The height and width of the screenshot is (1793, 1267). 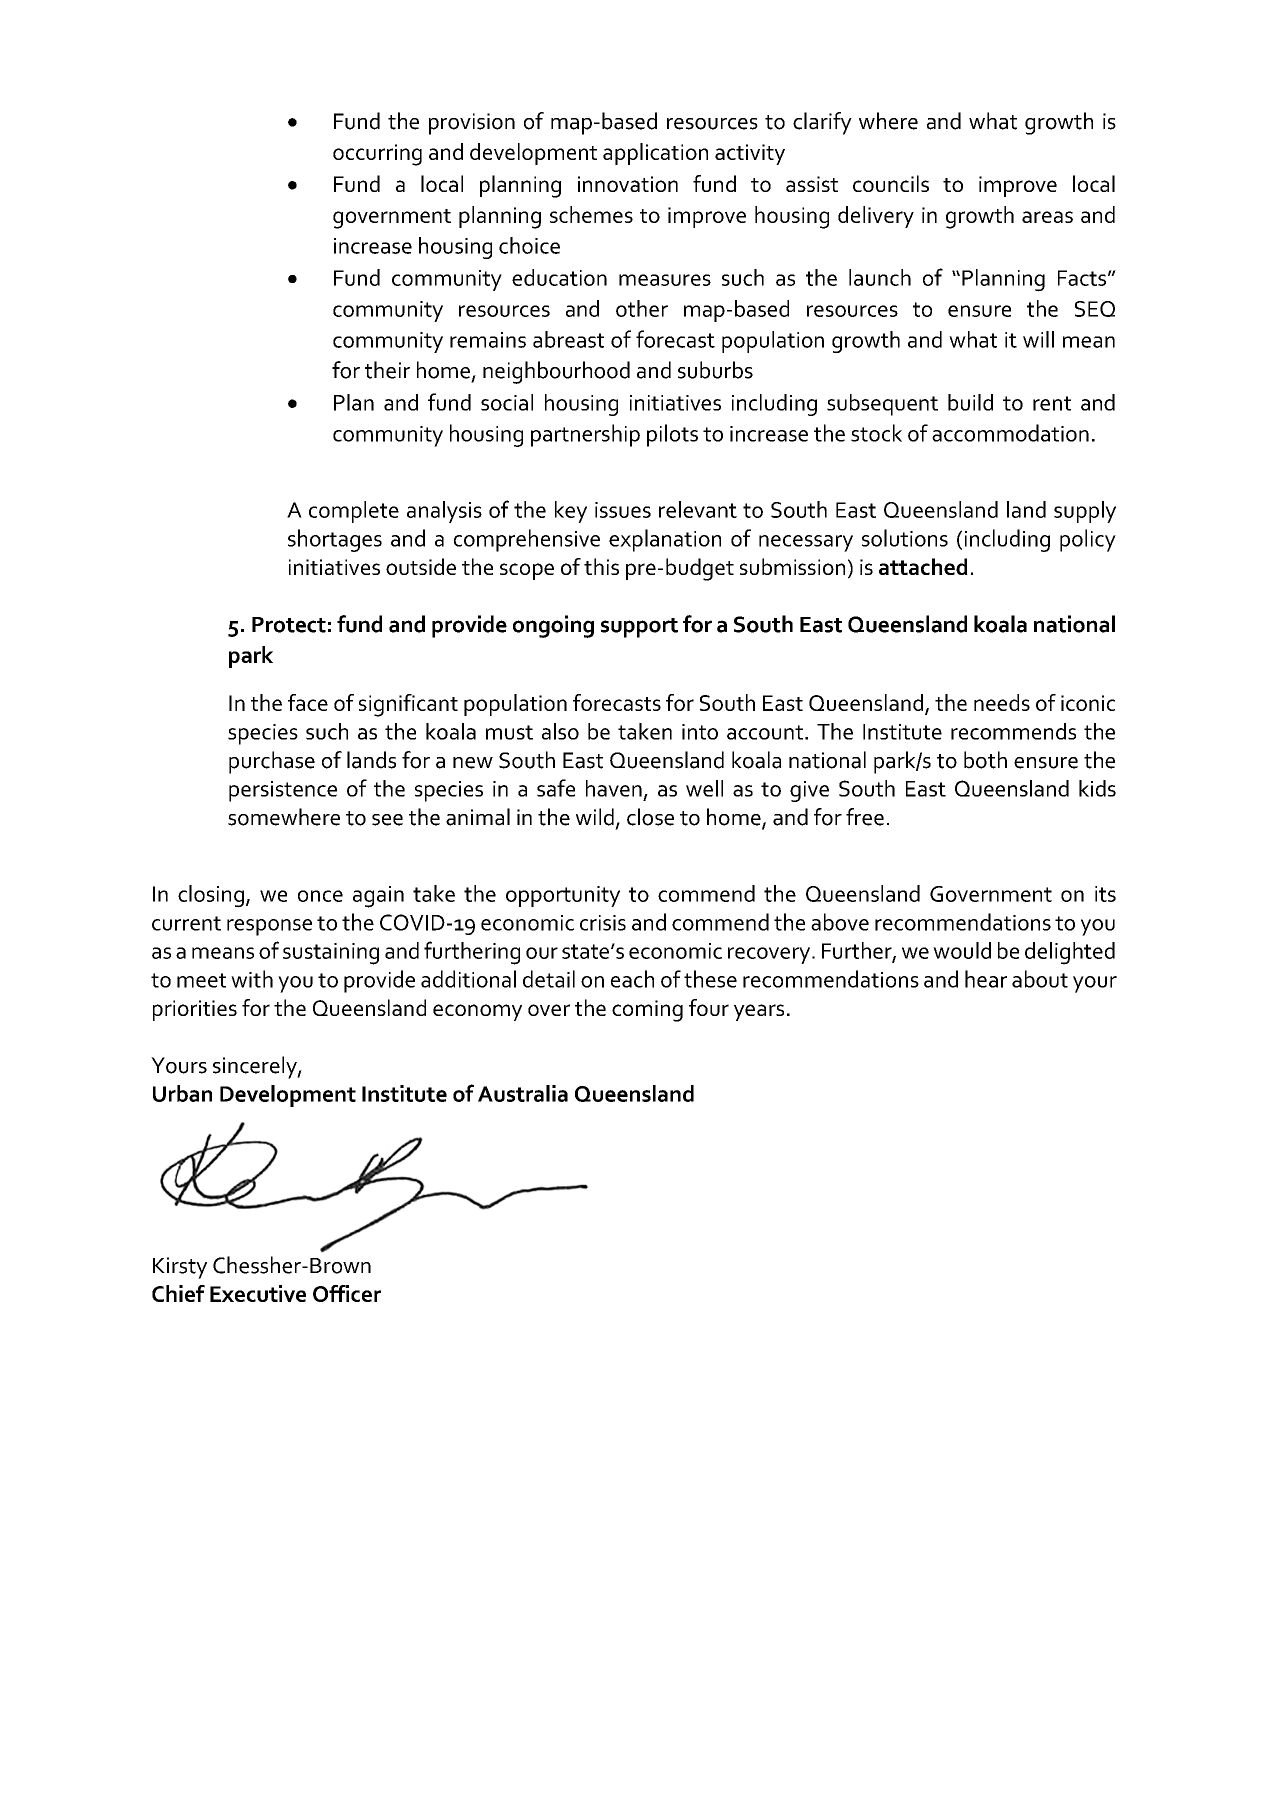 What do you see at coordinates (655, 154) in the screenshot?
I see `application` at bounding box center [655, 154].
